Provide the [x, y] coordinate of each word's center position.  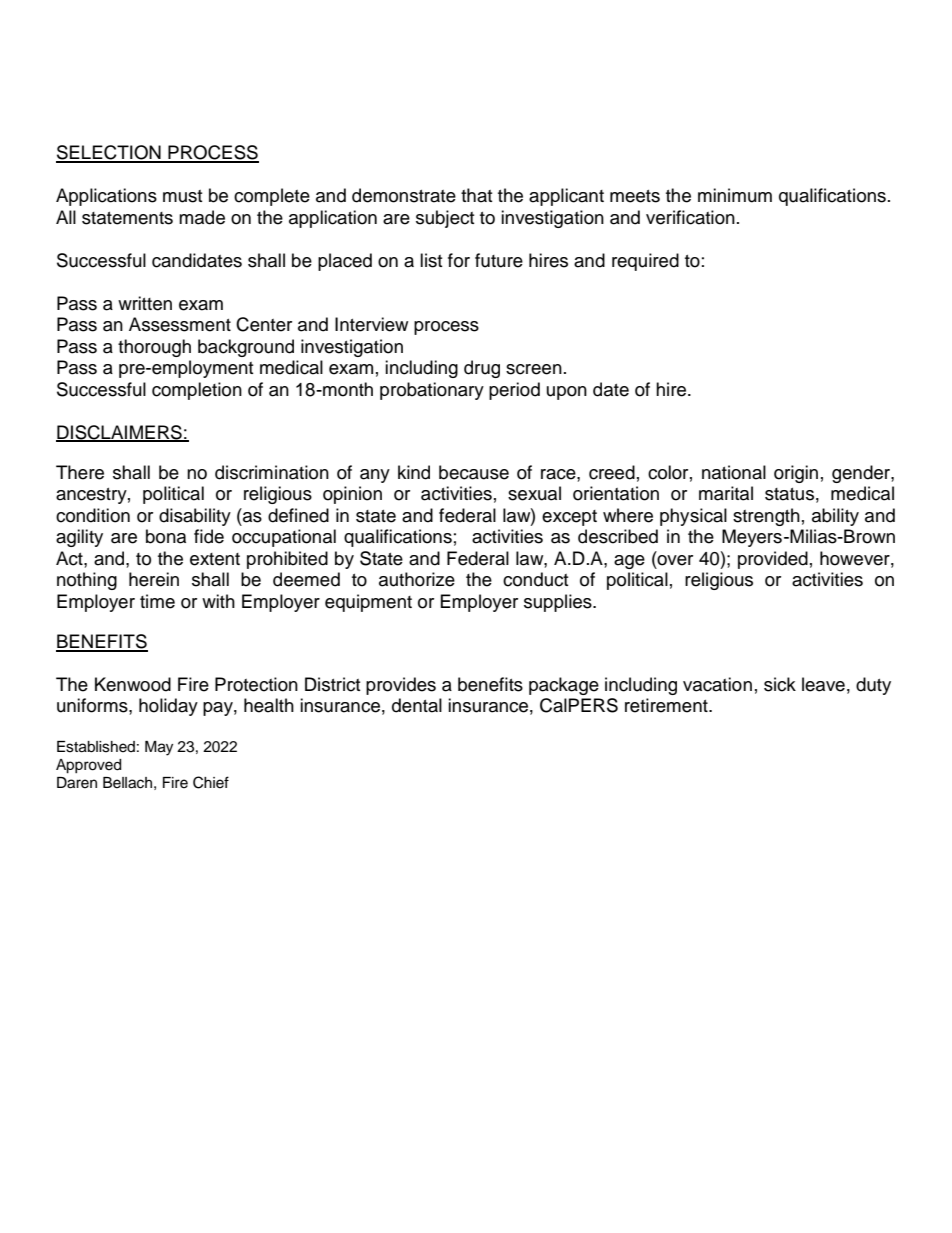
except [569, 518]
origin [796, 474]
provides [401, 686]
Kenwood [133, 684]
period [514, 391]
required [645, 262]
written [145, 303]
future [499, 260]
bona [166, 536]
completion [197, 391]
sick [780, 684]
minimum [735, 195]
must [182, 196]
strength [766, 517]
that [476, 195]
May [159, 748]
